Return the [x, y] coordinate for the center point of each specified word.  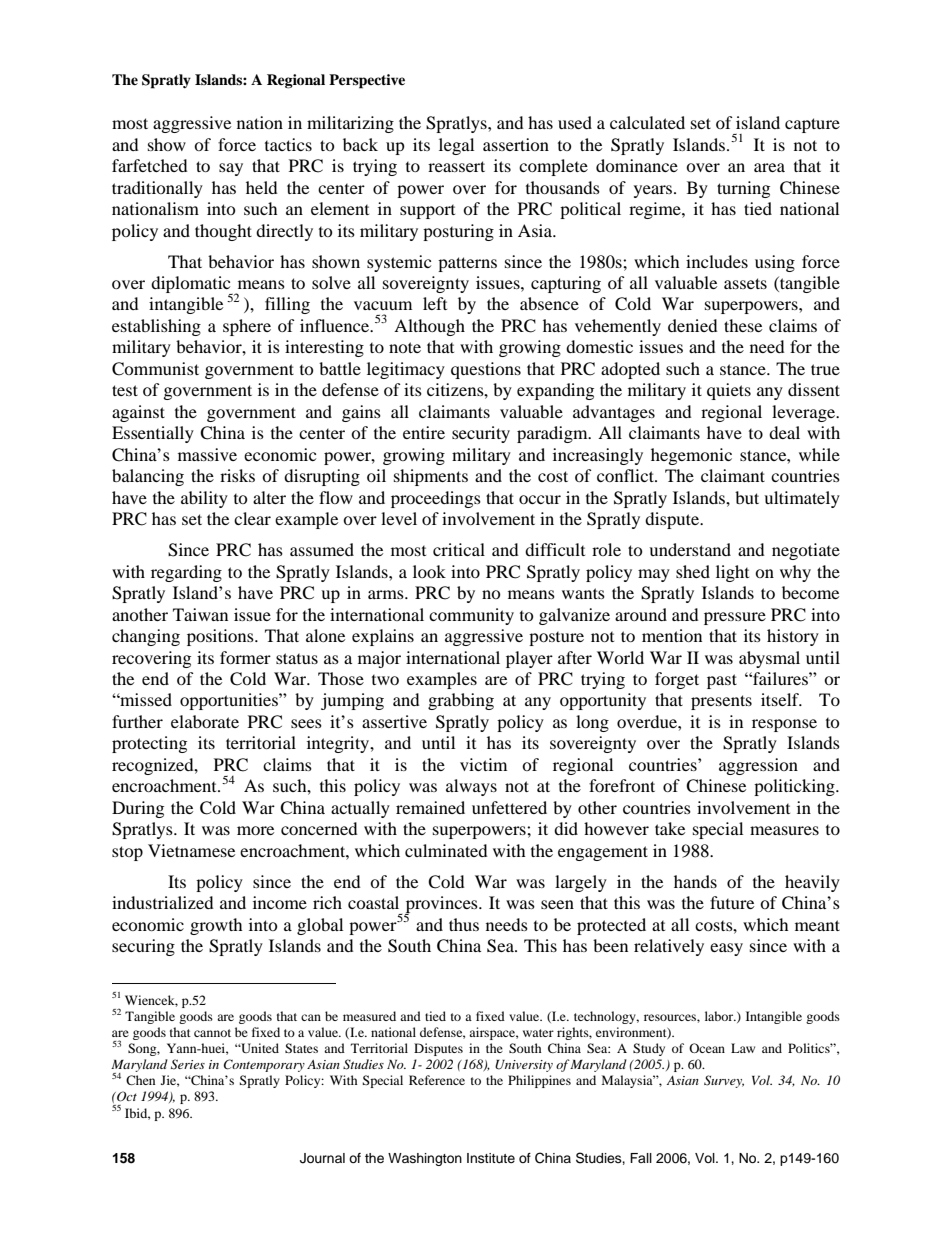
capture [812, 125]
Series [188, 1064]
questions [486, 370]
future [732, 902]
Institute [491, 1158]
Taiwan [200, 614]
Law [743, 1048]
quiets [729, 391]
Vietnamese [191, 850]
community [471, 616]
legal [456, 146]
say [231, 169]
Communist [155, 369]
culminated [446, 850]
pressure [735, 618]
